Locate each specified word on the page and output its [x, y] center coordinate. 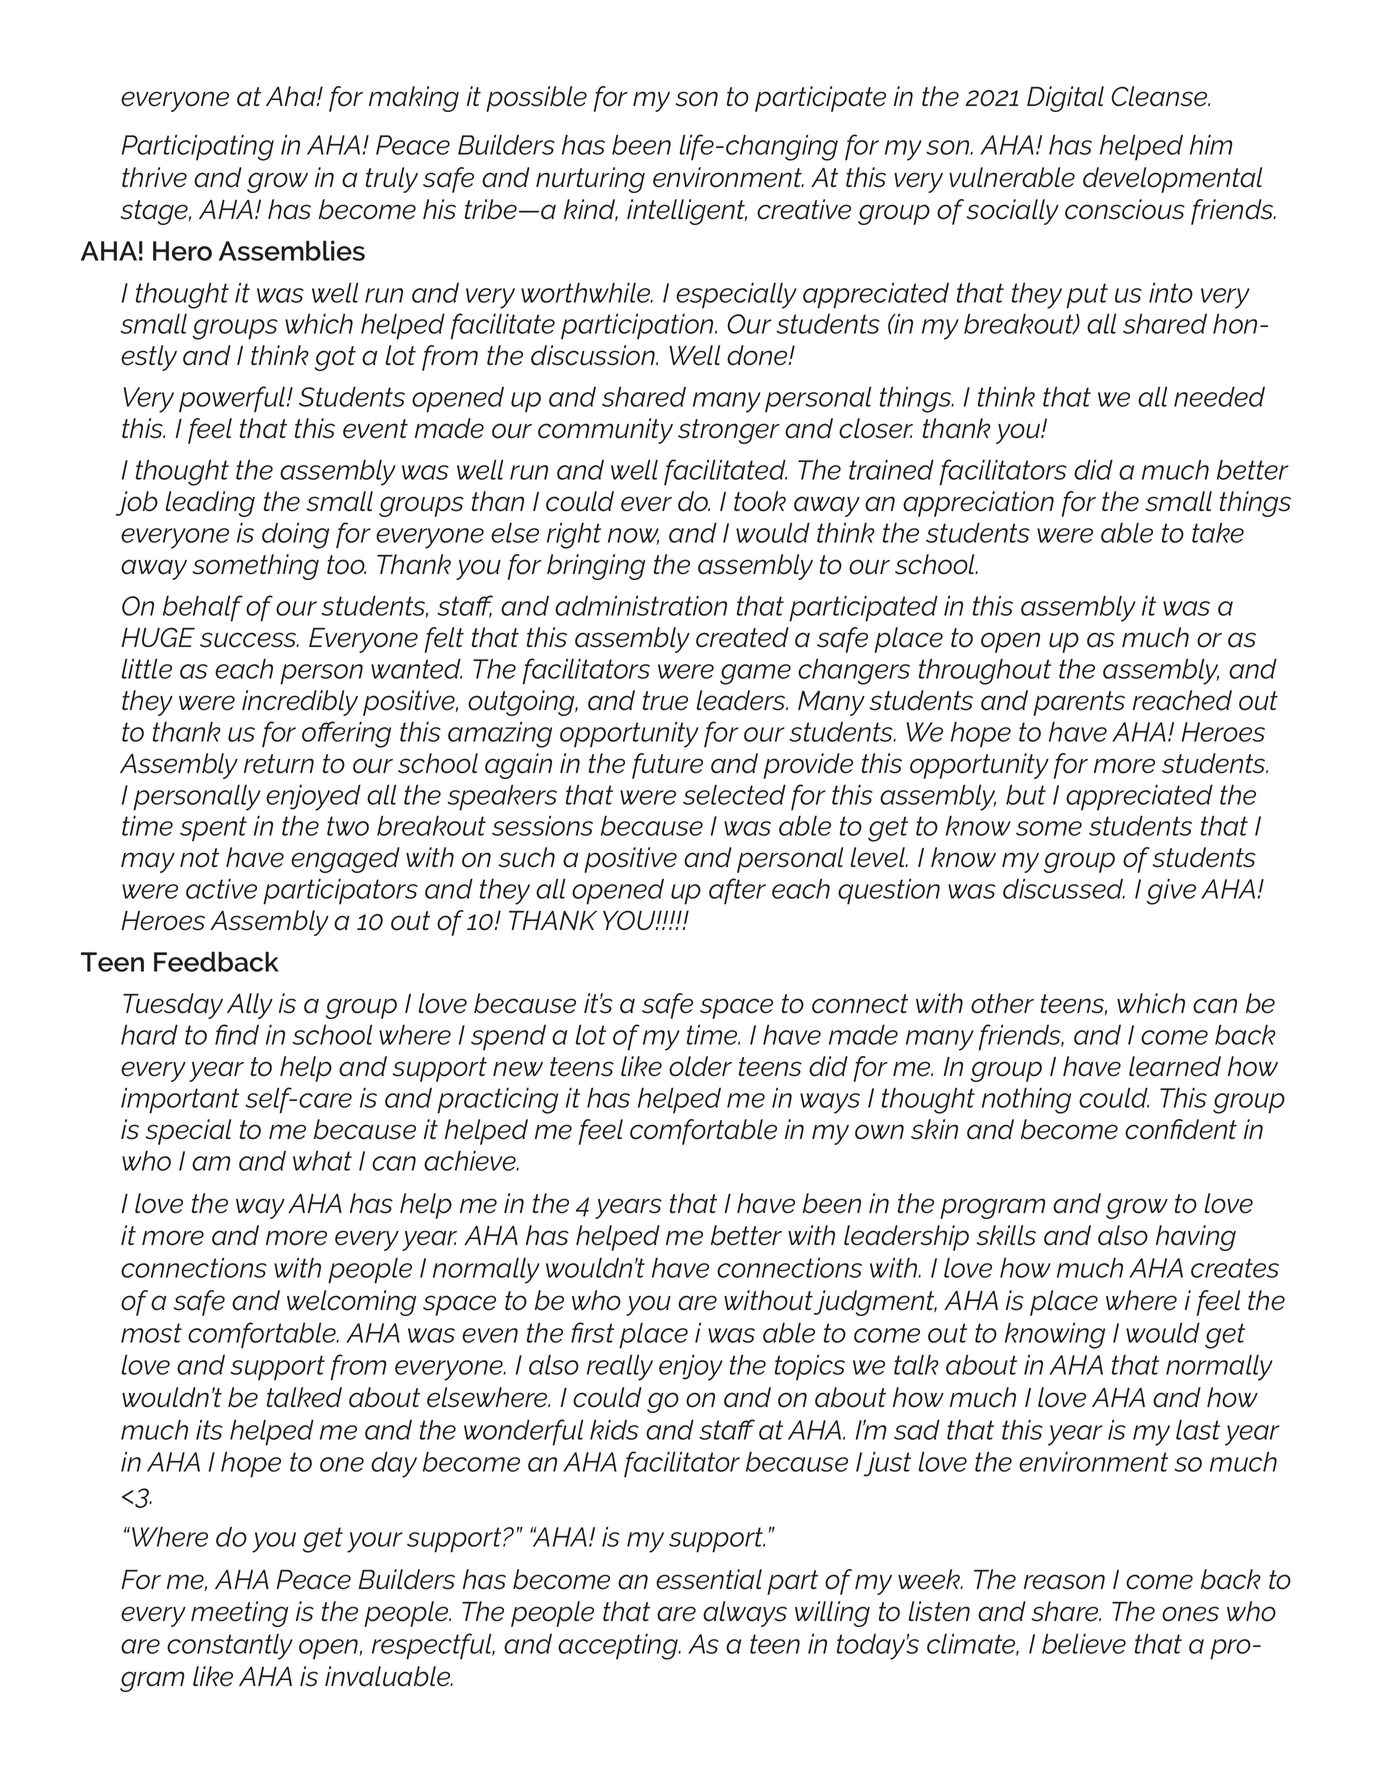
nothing [1026, 1100]
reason [1064, 1582]
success [249, 640]
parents [1079, 703]
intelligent [687, 212]
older [700, 1066]
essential [709, 1579]
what [322, 1160]
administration [641, 605]
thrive [154, 177]
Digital [1065, 99]
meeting [239, 1614]
